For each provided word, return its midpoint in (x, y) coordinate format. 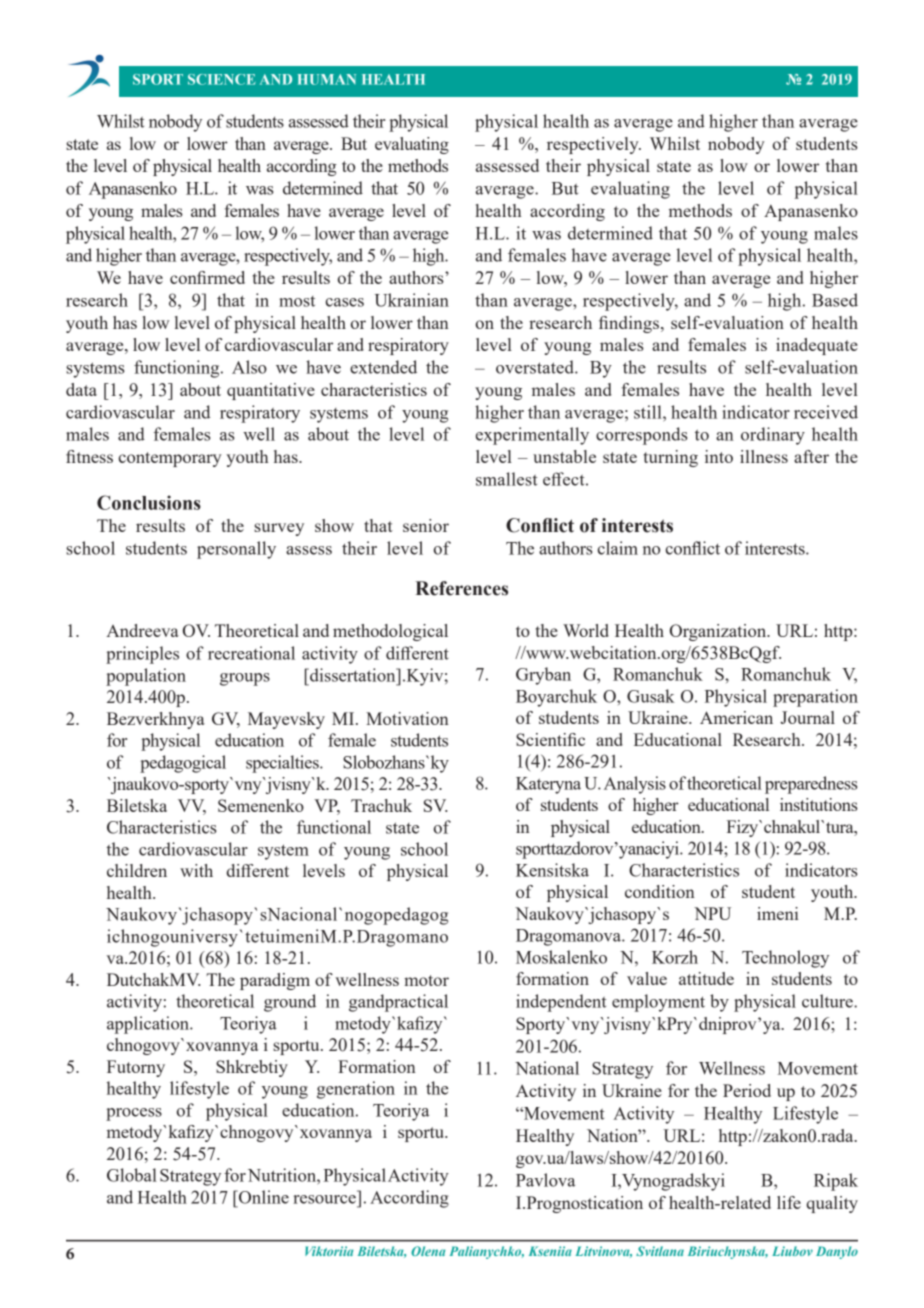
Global (132, 1175)
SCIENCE (221, 79)
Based (835, 300)
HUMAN (327, 79)
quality (832, 1204)
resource (324, 1199)
